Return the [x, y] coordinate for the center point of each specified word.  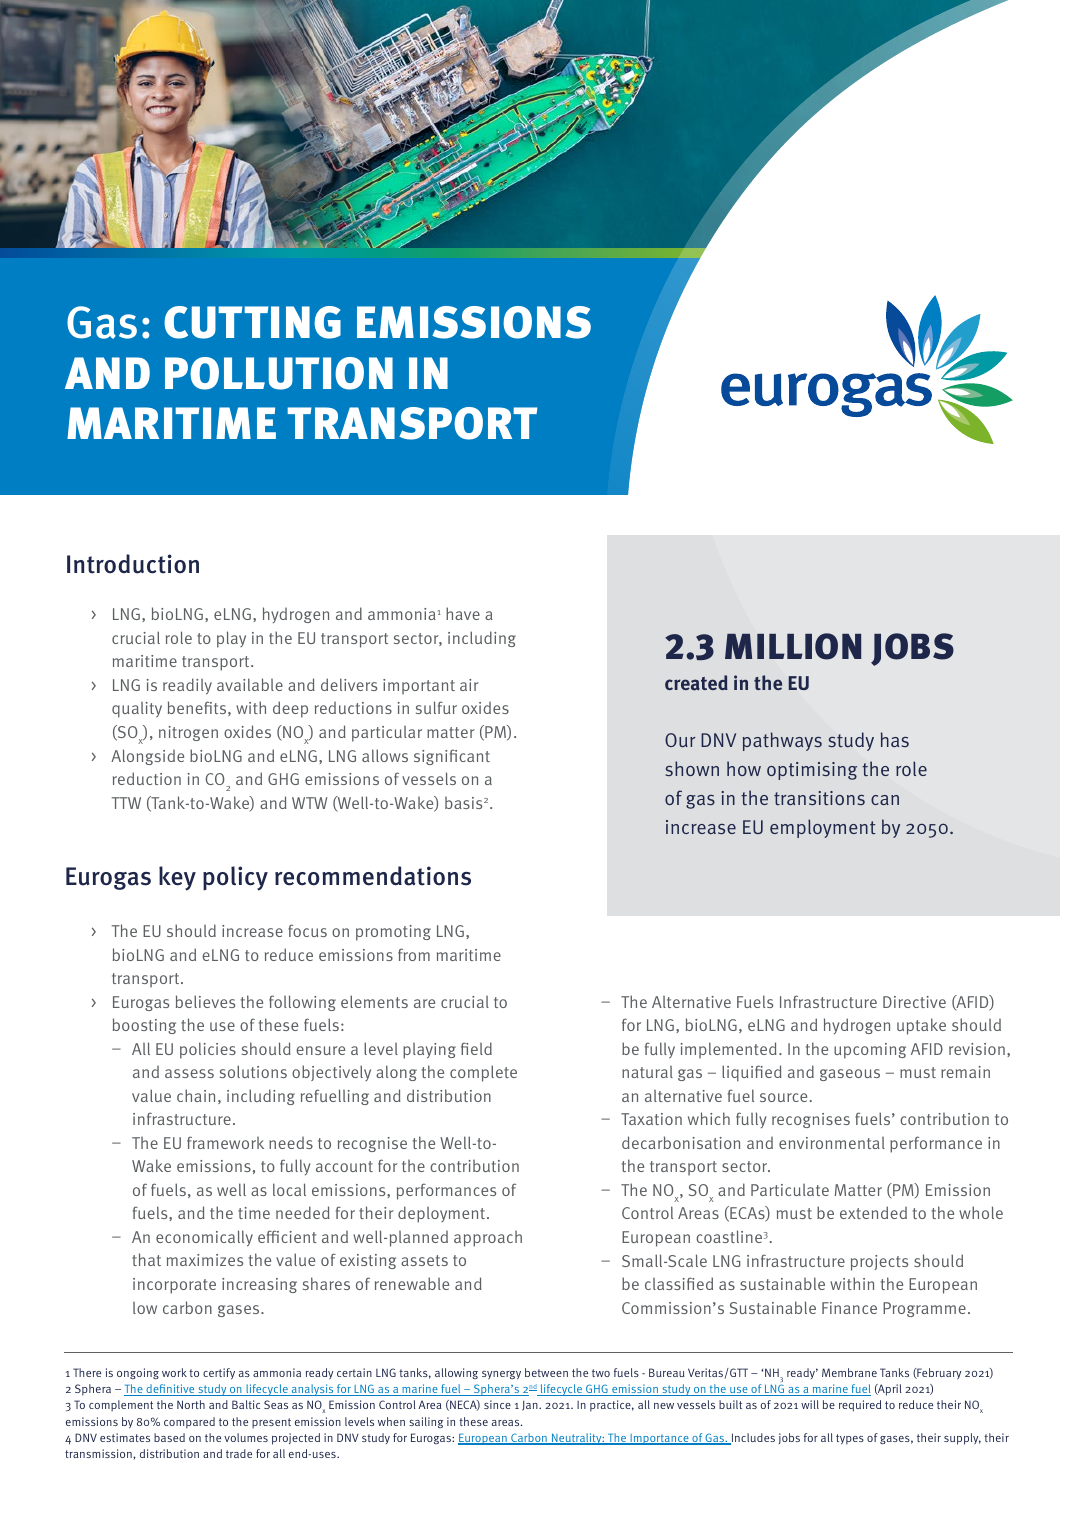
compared [189, 1423]
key [177, 878]
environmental [832, 1143]
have [463, 613]
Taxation [651, 1119]
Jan [531, 1405]
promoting [393, 933]
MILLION [793, 646]
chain [196, 1095]
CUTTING [252, 322]
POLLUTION [279, 373]
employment [823, 828]
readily [187, 686]
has [895, 739]
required [860, 1406]
